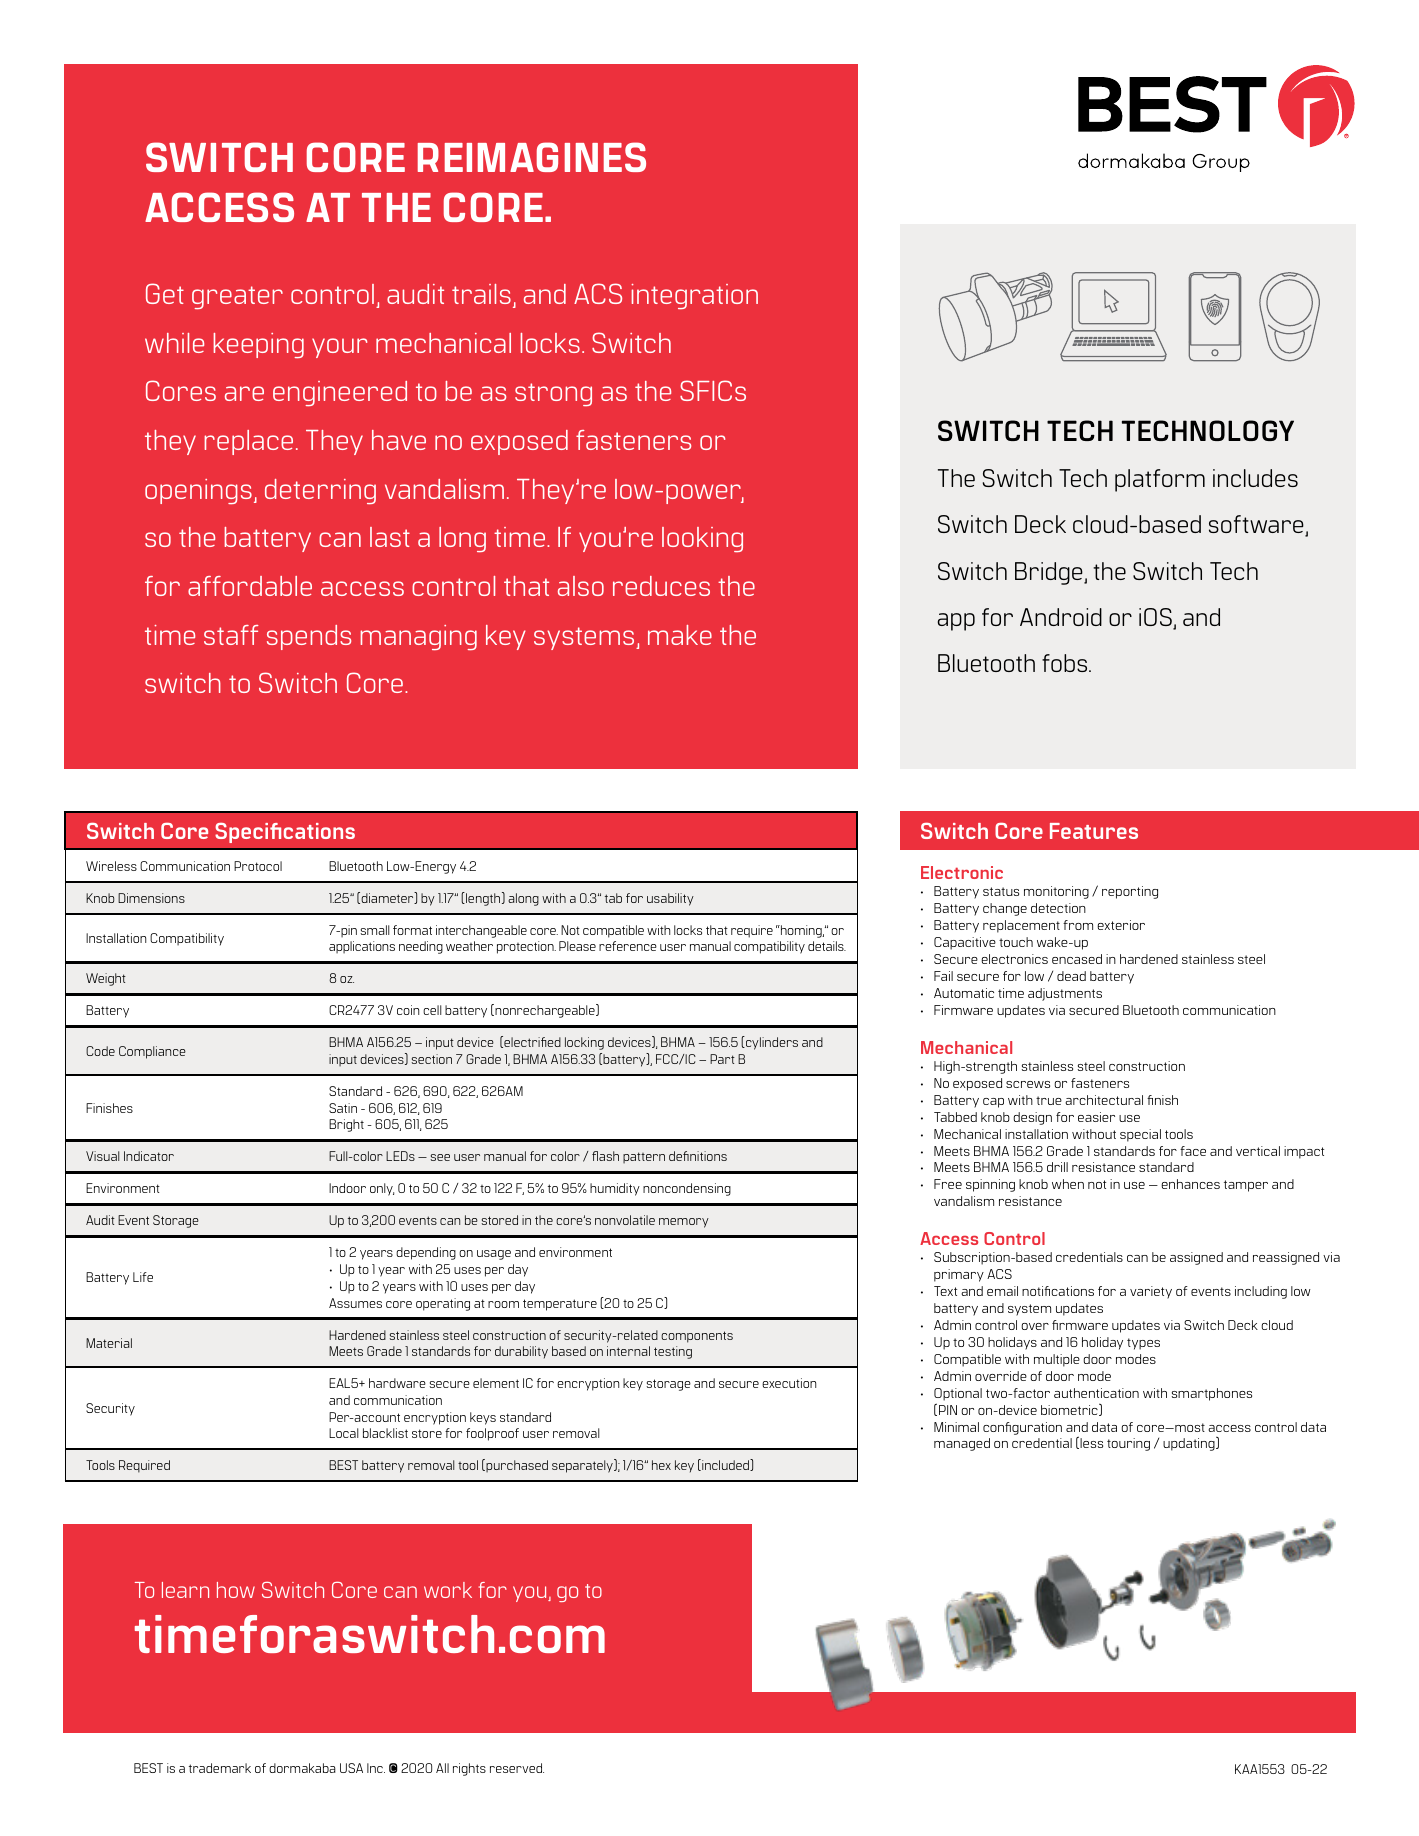  Describe the element at coordinates (1160, 480) in the screenshot. I see `platform` at that location.
